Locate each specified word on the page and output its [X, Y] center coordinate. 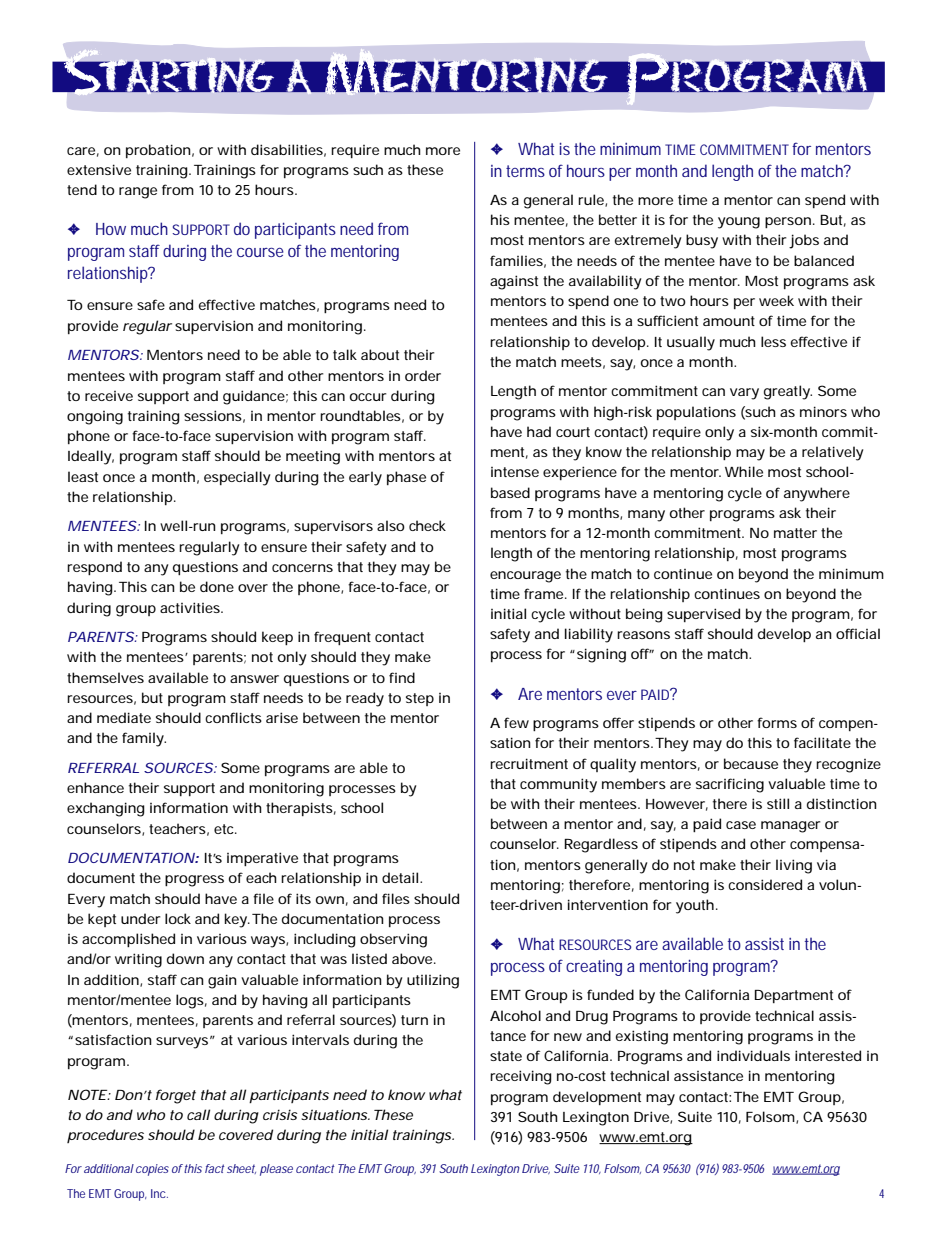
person [788, 222]
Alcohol [515, 1015]
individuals [753, 1055]
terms [525, 171]
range [138, 193]
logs [190, 1001]
